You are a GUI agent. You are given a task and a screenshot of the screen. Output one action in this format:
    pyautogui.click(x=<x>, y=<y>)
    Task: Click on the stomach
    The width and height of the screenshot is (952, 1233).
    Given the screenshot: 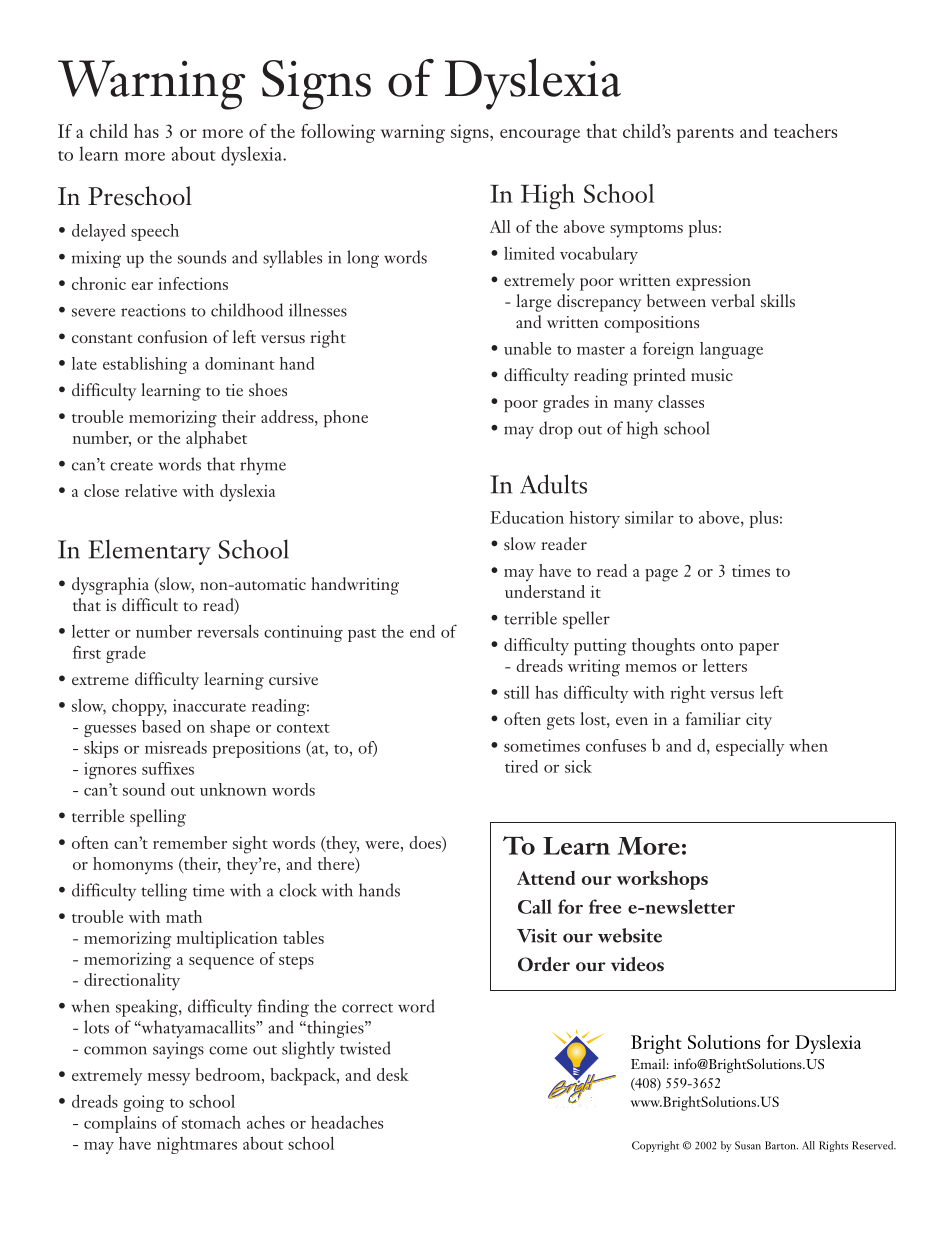 What is the action you would take?
    pyautogui.click(x=211, y=1122)
